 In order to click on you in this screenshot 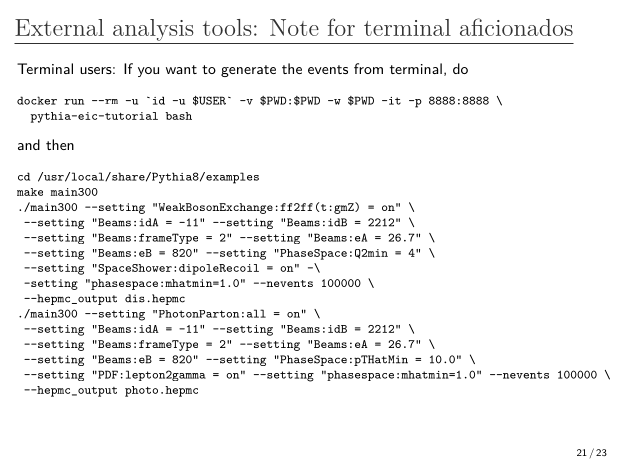, I will do `click(148, 72)`.
